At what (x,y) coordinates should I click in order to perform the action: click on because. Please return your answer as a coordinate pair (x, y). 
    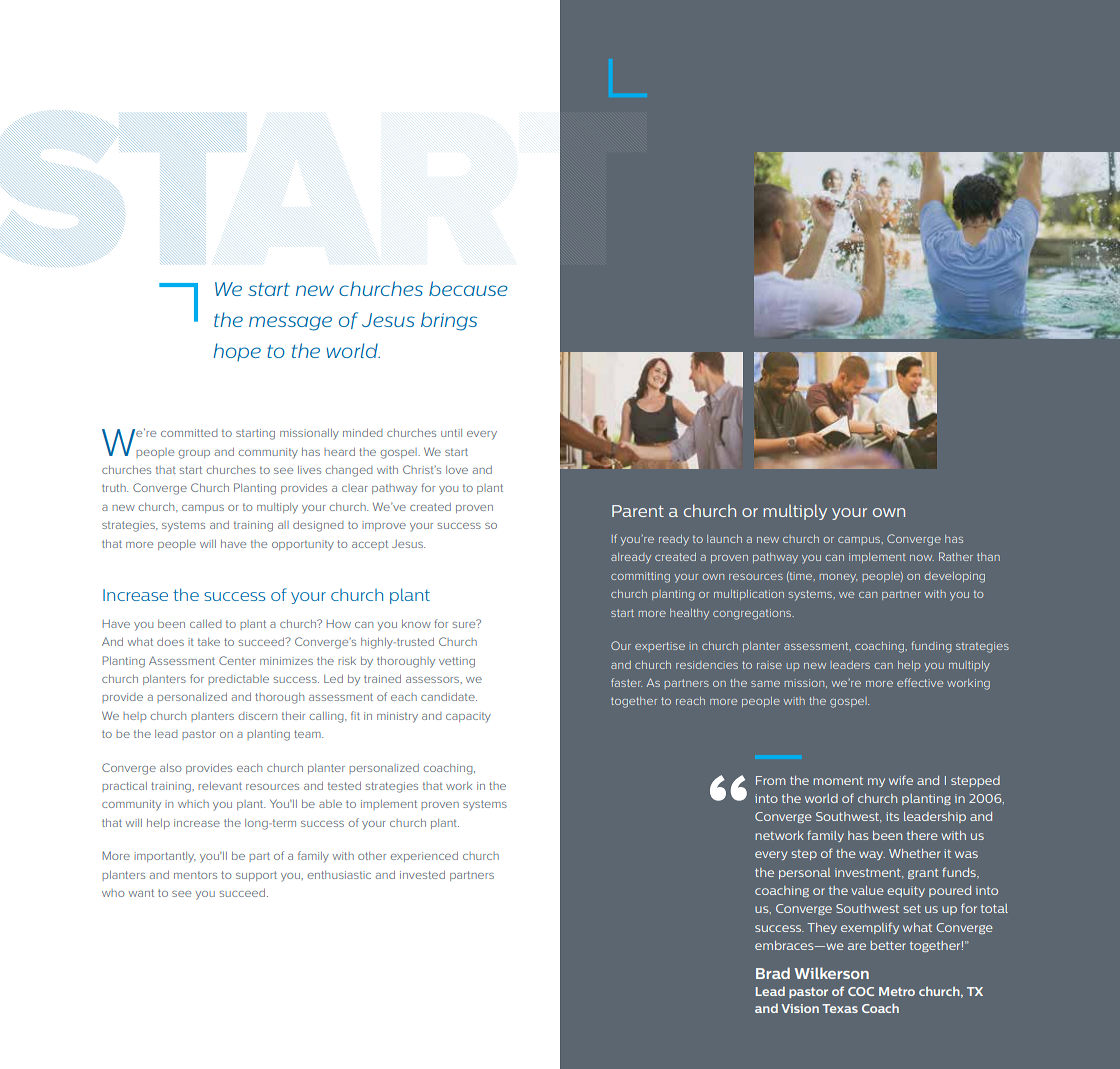
    Looking at the image, I should click on (468, 288).
